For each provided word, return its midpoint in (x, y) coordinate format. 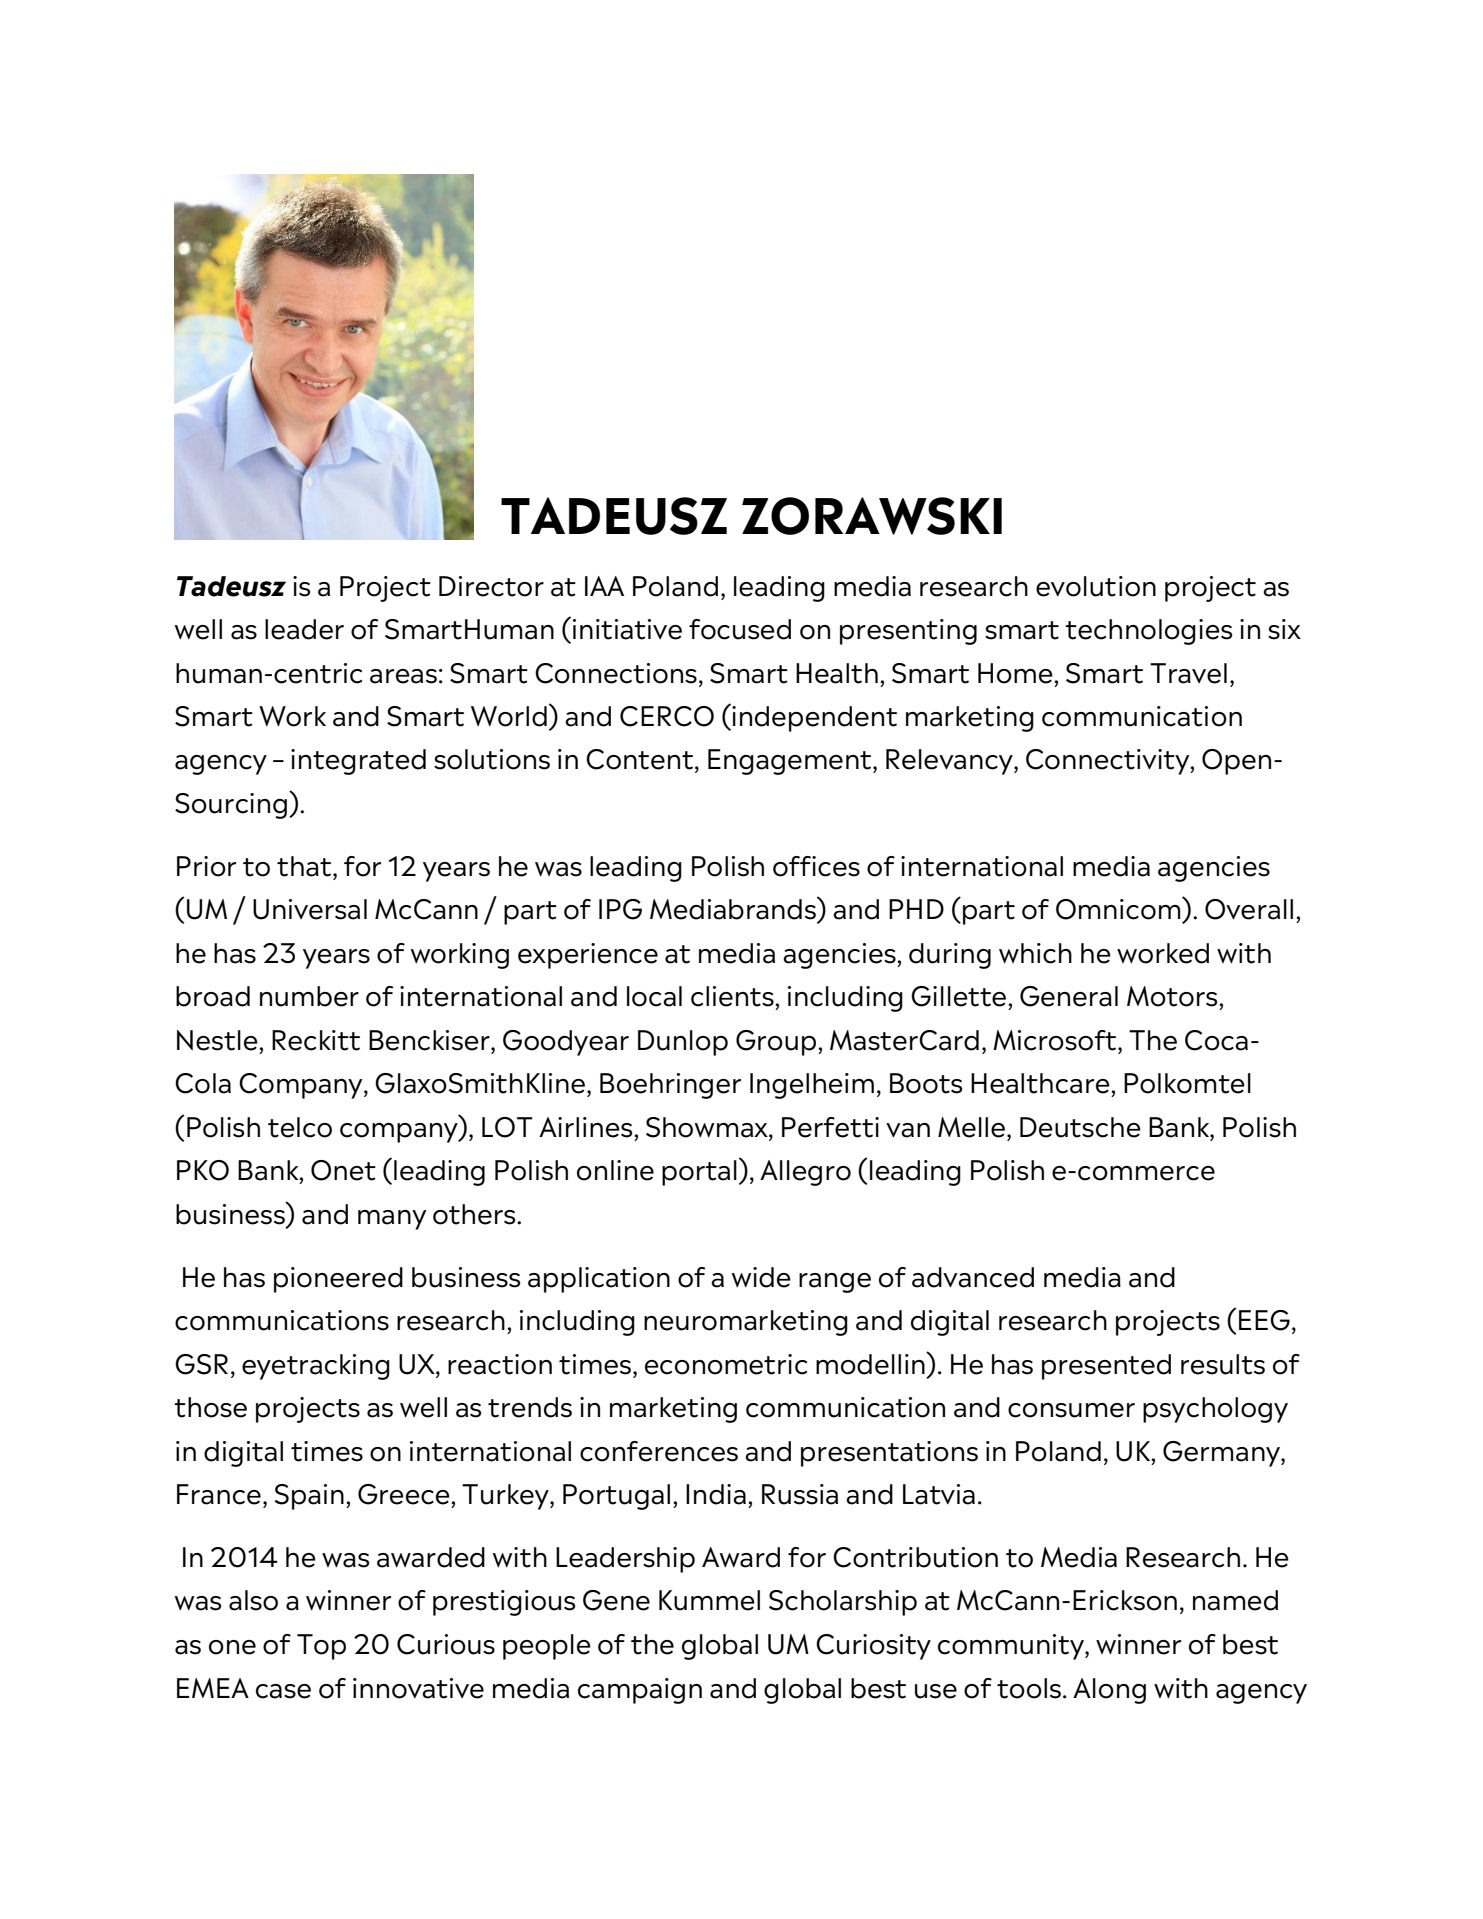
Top (321, 1647)
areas (403, 676)
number (309, 996)
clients (733, 996)
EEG (1264, 1320)
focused (740, 629)
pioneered (338, 1280)
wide (761, 1277)
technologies (1148, 632)
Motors (1173, 996)
